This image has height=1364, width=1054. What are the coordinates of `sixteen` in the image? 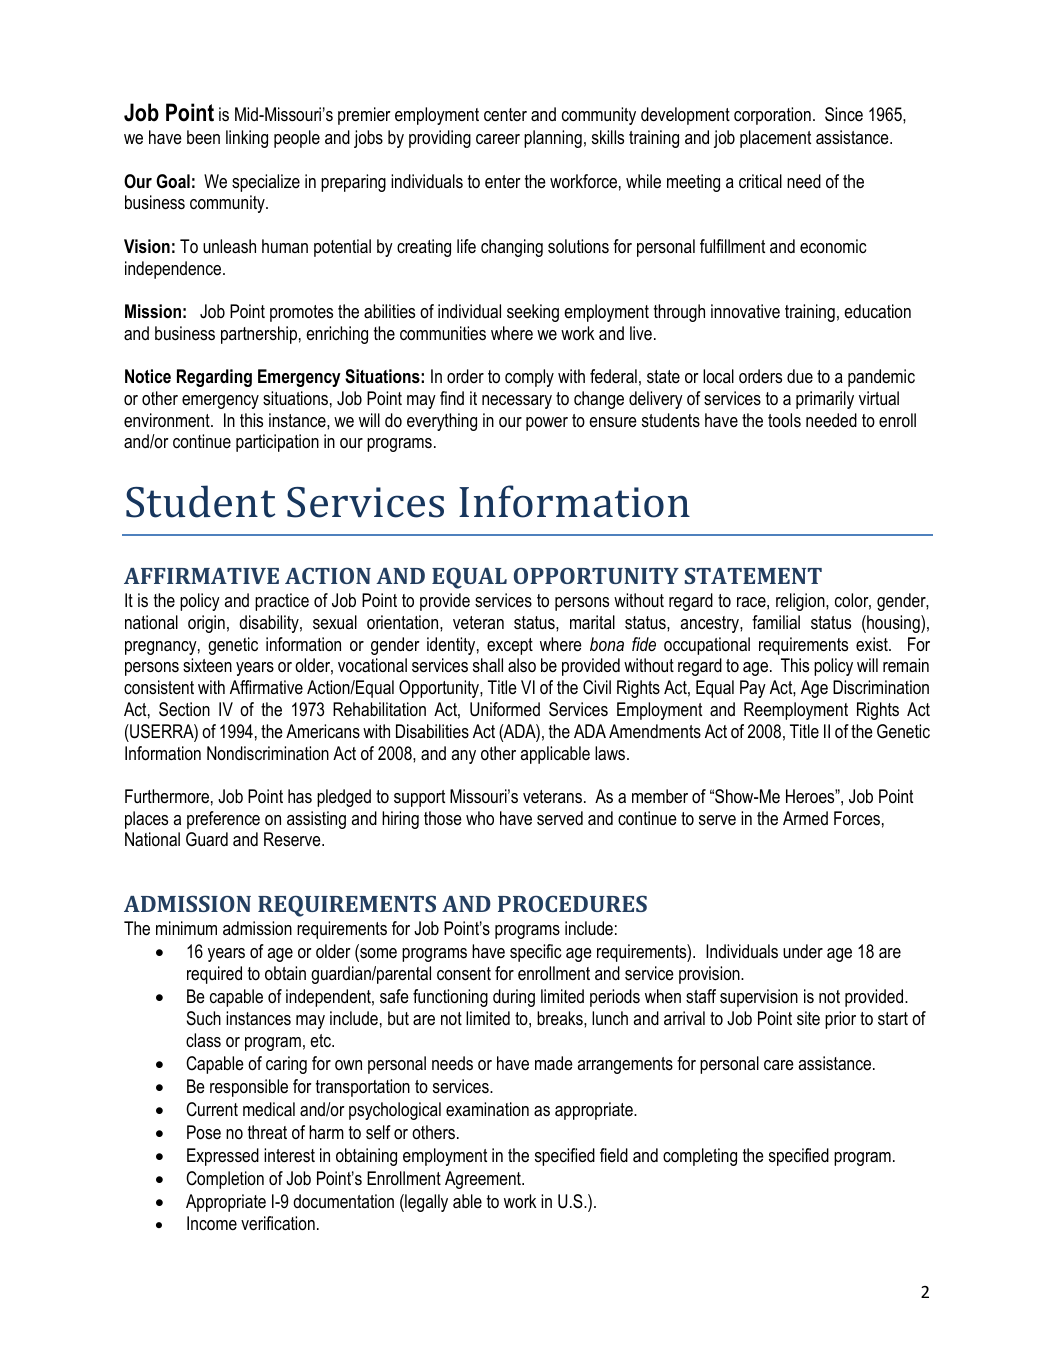 It's located at (207, 665).
